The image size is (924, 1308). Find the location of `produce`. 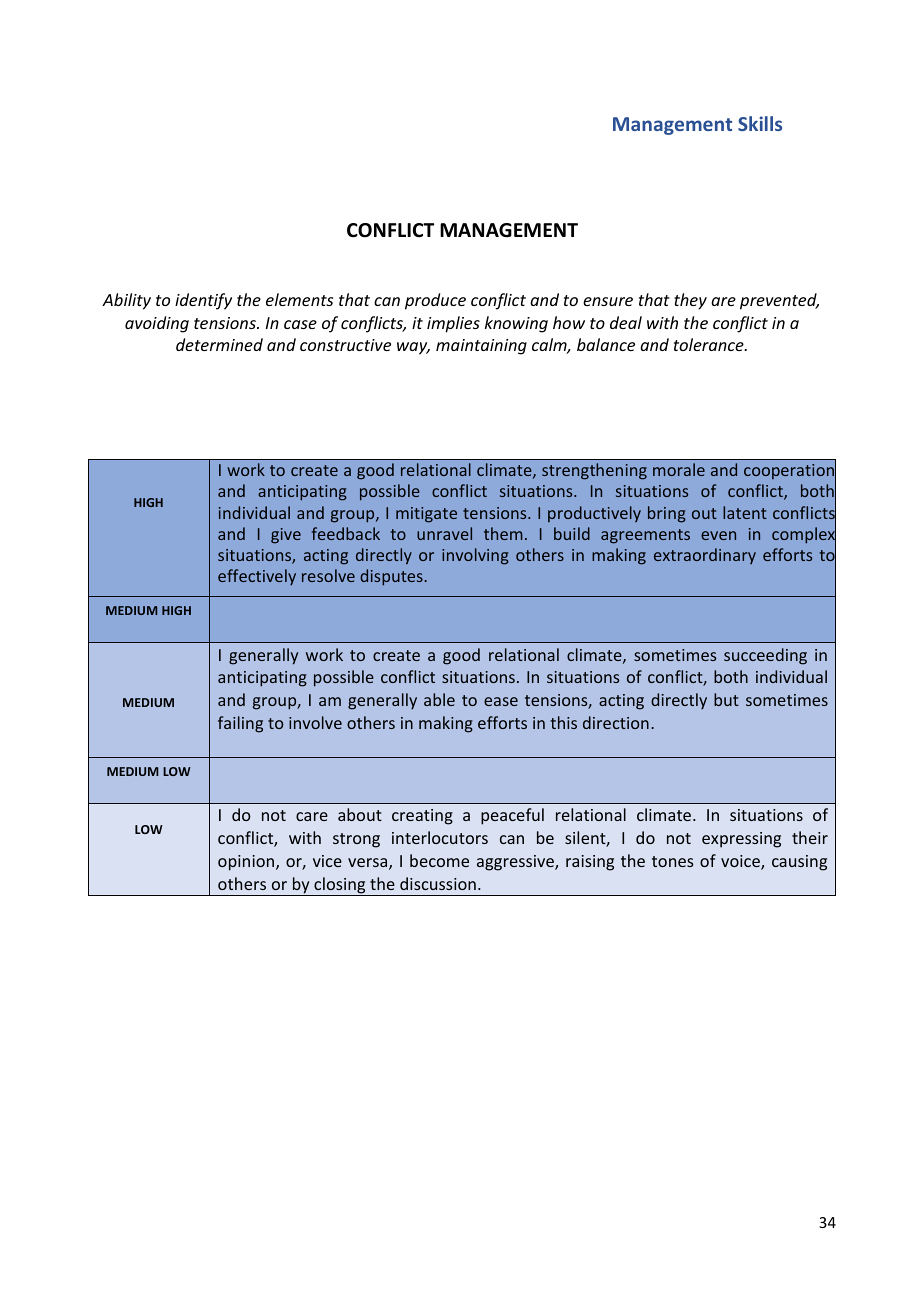

produce is located at coordinates (435, 301).
